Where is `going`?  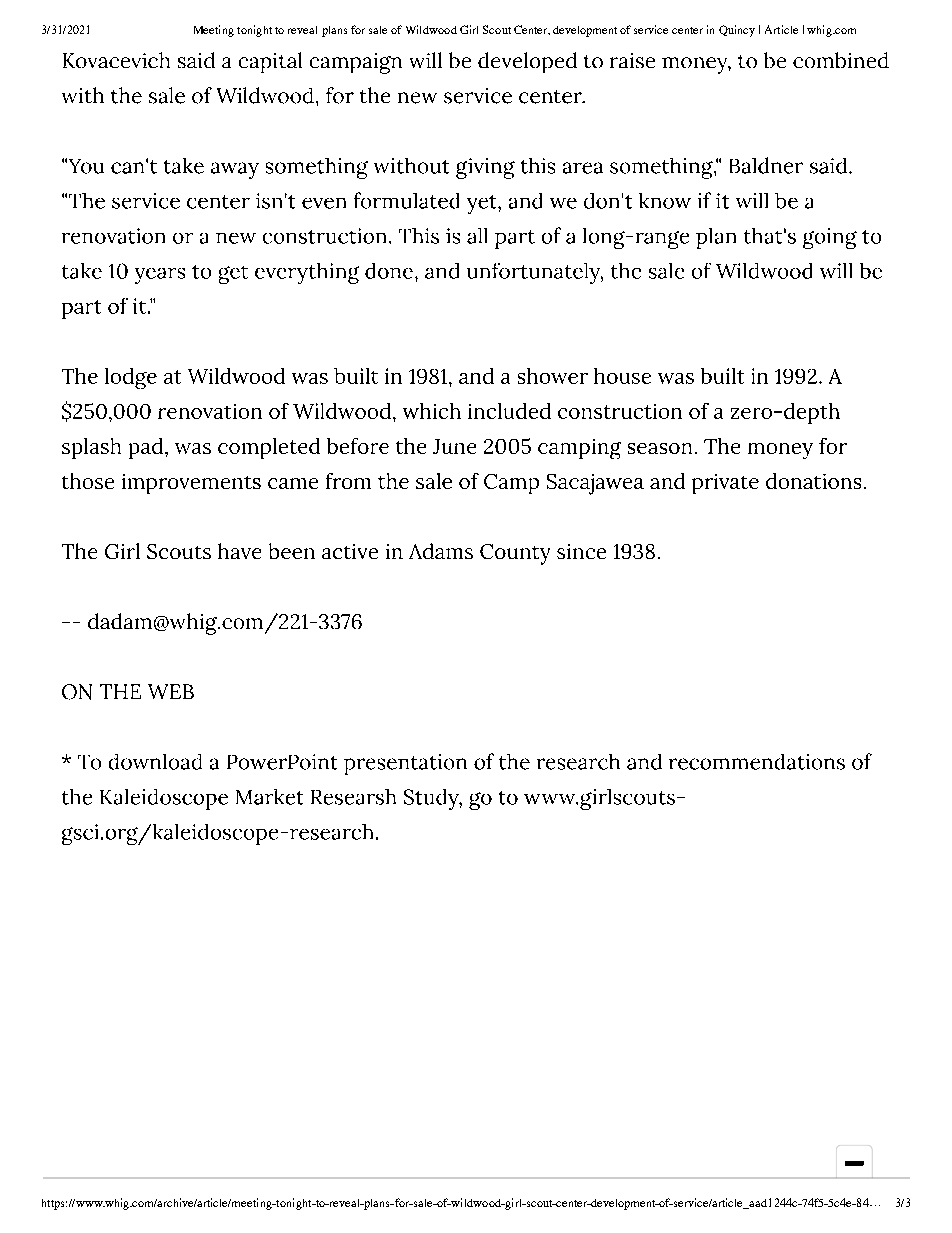
going is located at coordinates (830, 238).
